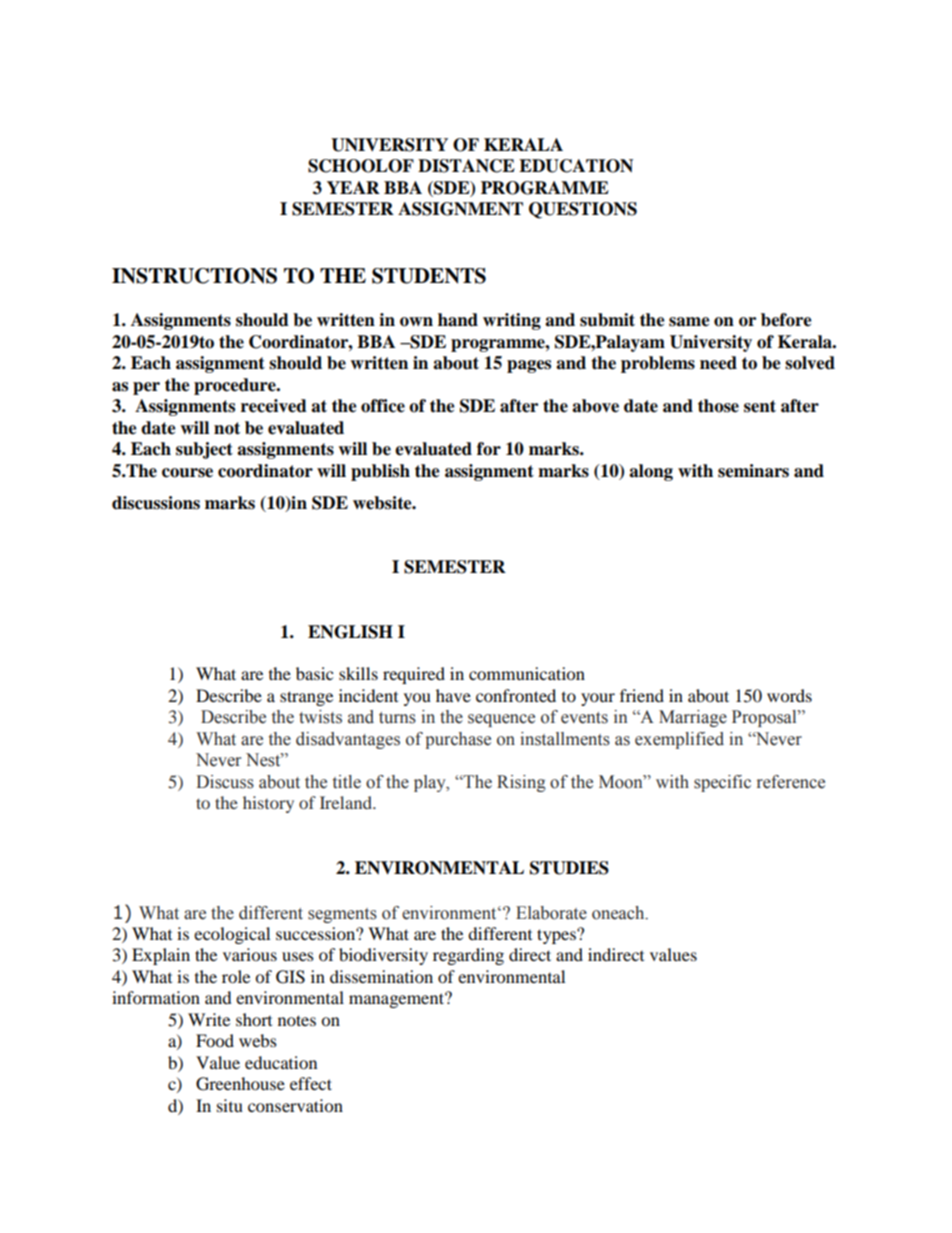  I want to click on history, so click(268, 804).
